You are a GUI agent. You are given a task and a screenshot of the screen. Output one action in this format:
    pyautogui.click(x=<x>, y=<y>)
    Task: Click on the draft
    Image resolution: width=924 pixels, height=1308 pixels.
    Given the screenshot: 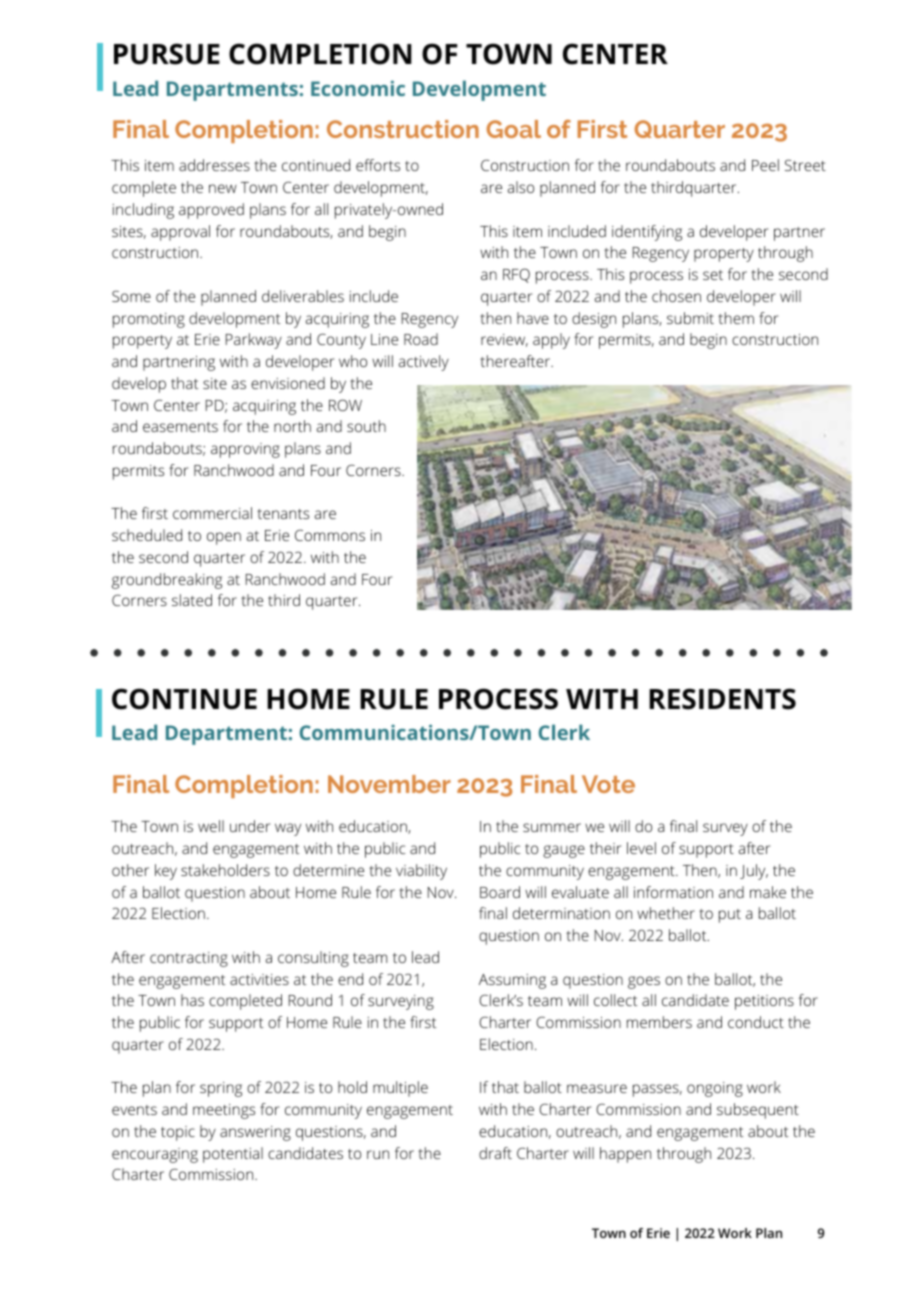 What is the action you would take?
    pyautogui.click(x=495, y=1153)
